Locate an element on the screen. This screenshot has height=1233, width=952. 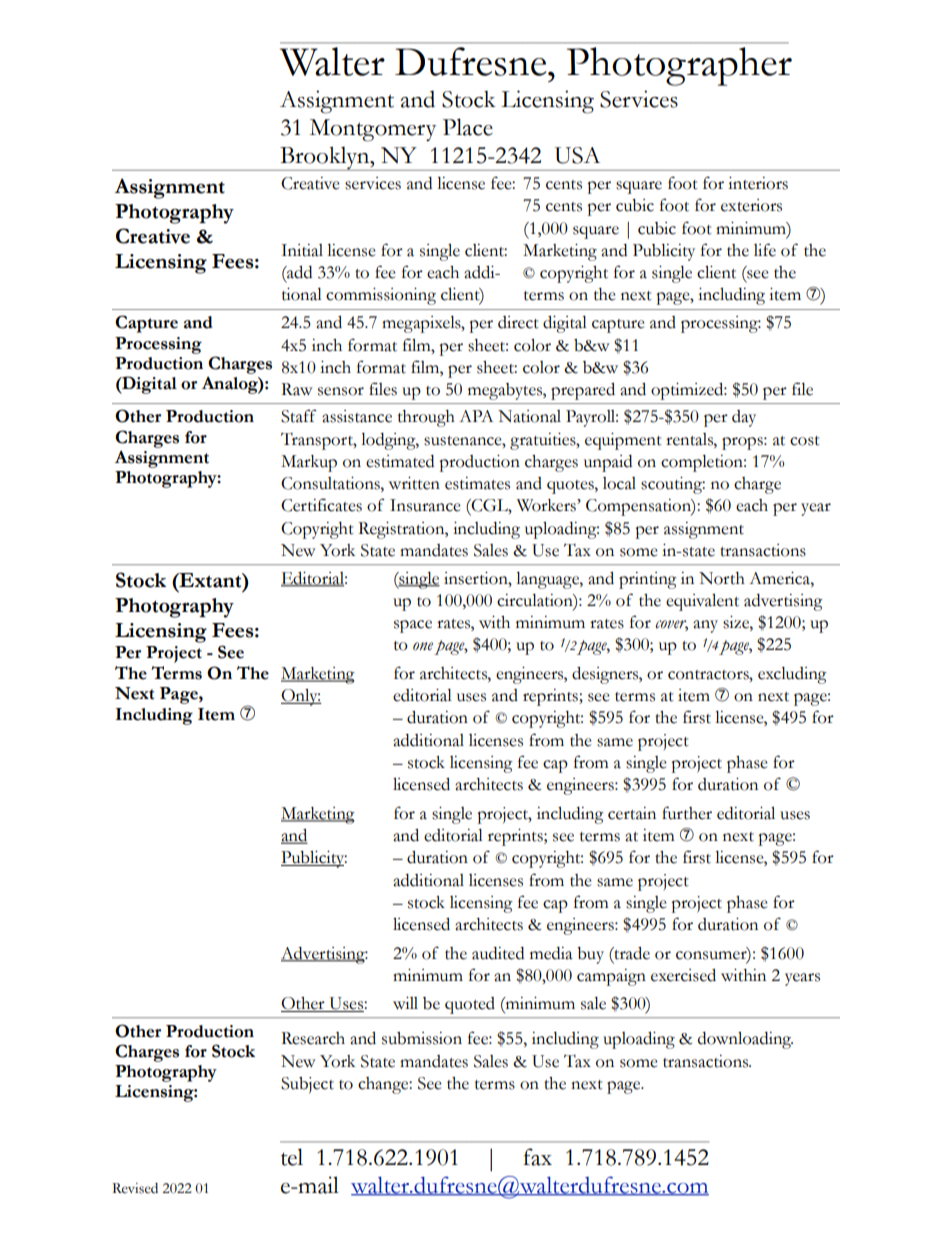
any is located at coordinates (705, 626).
